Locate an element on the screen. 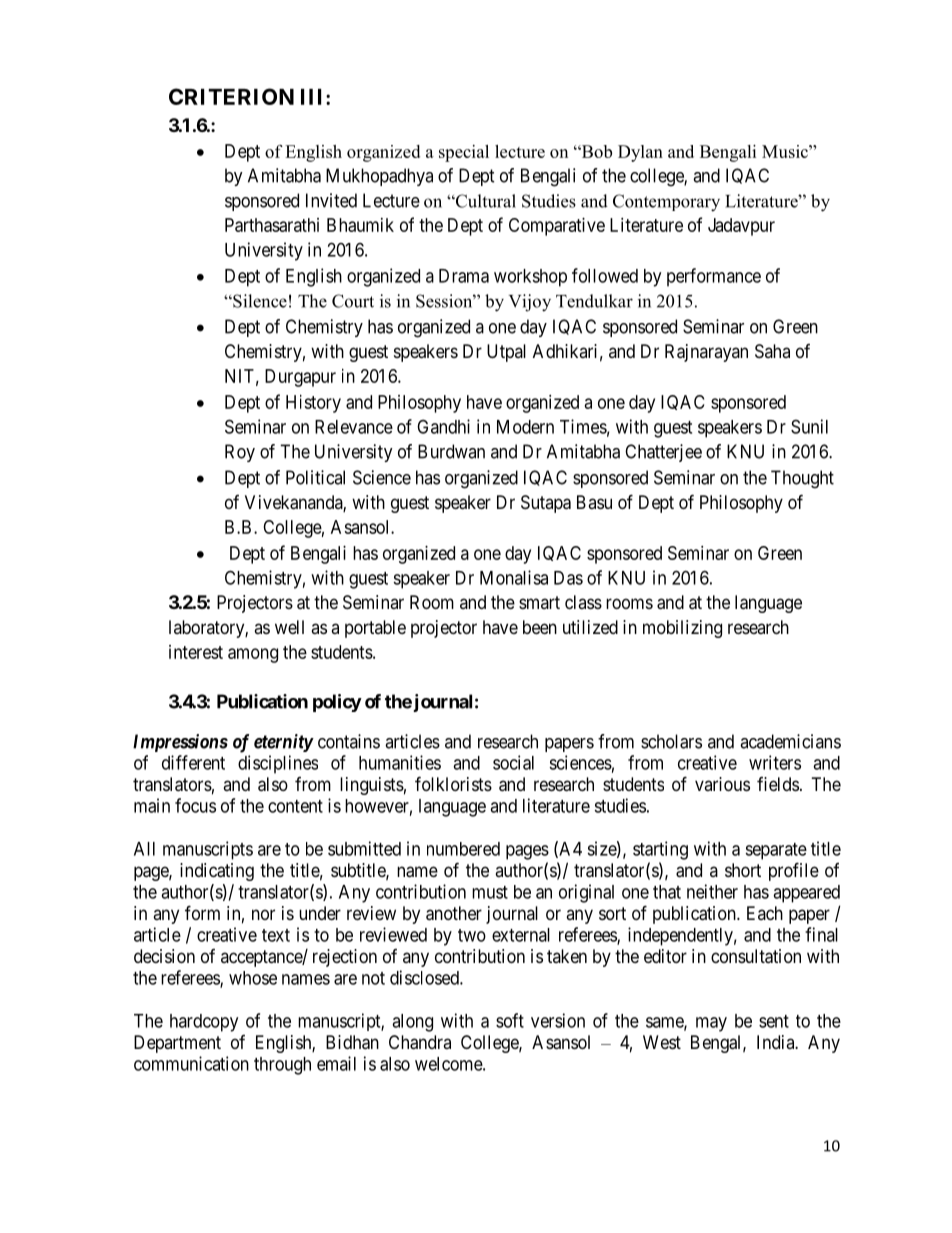  Dylan is located at coordinates (640, 153).
